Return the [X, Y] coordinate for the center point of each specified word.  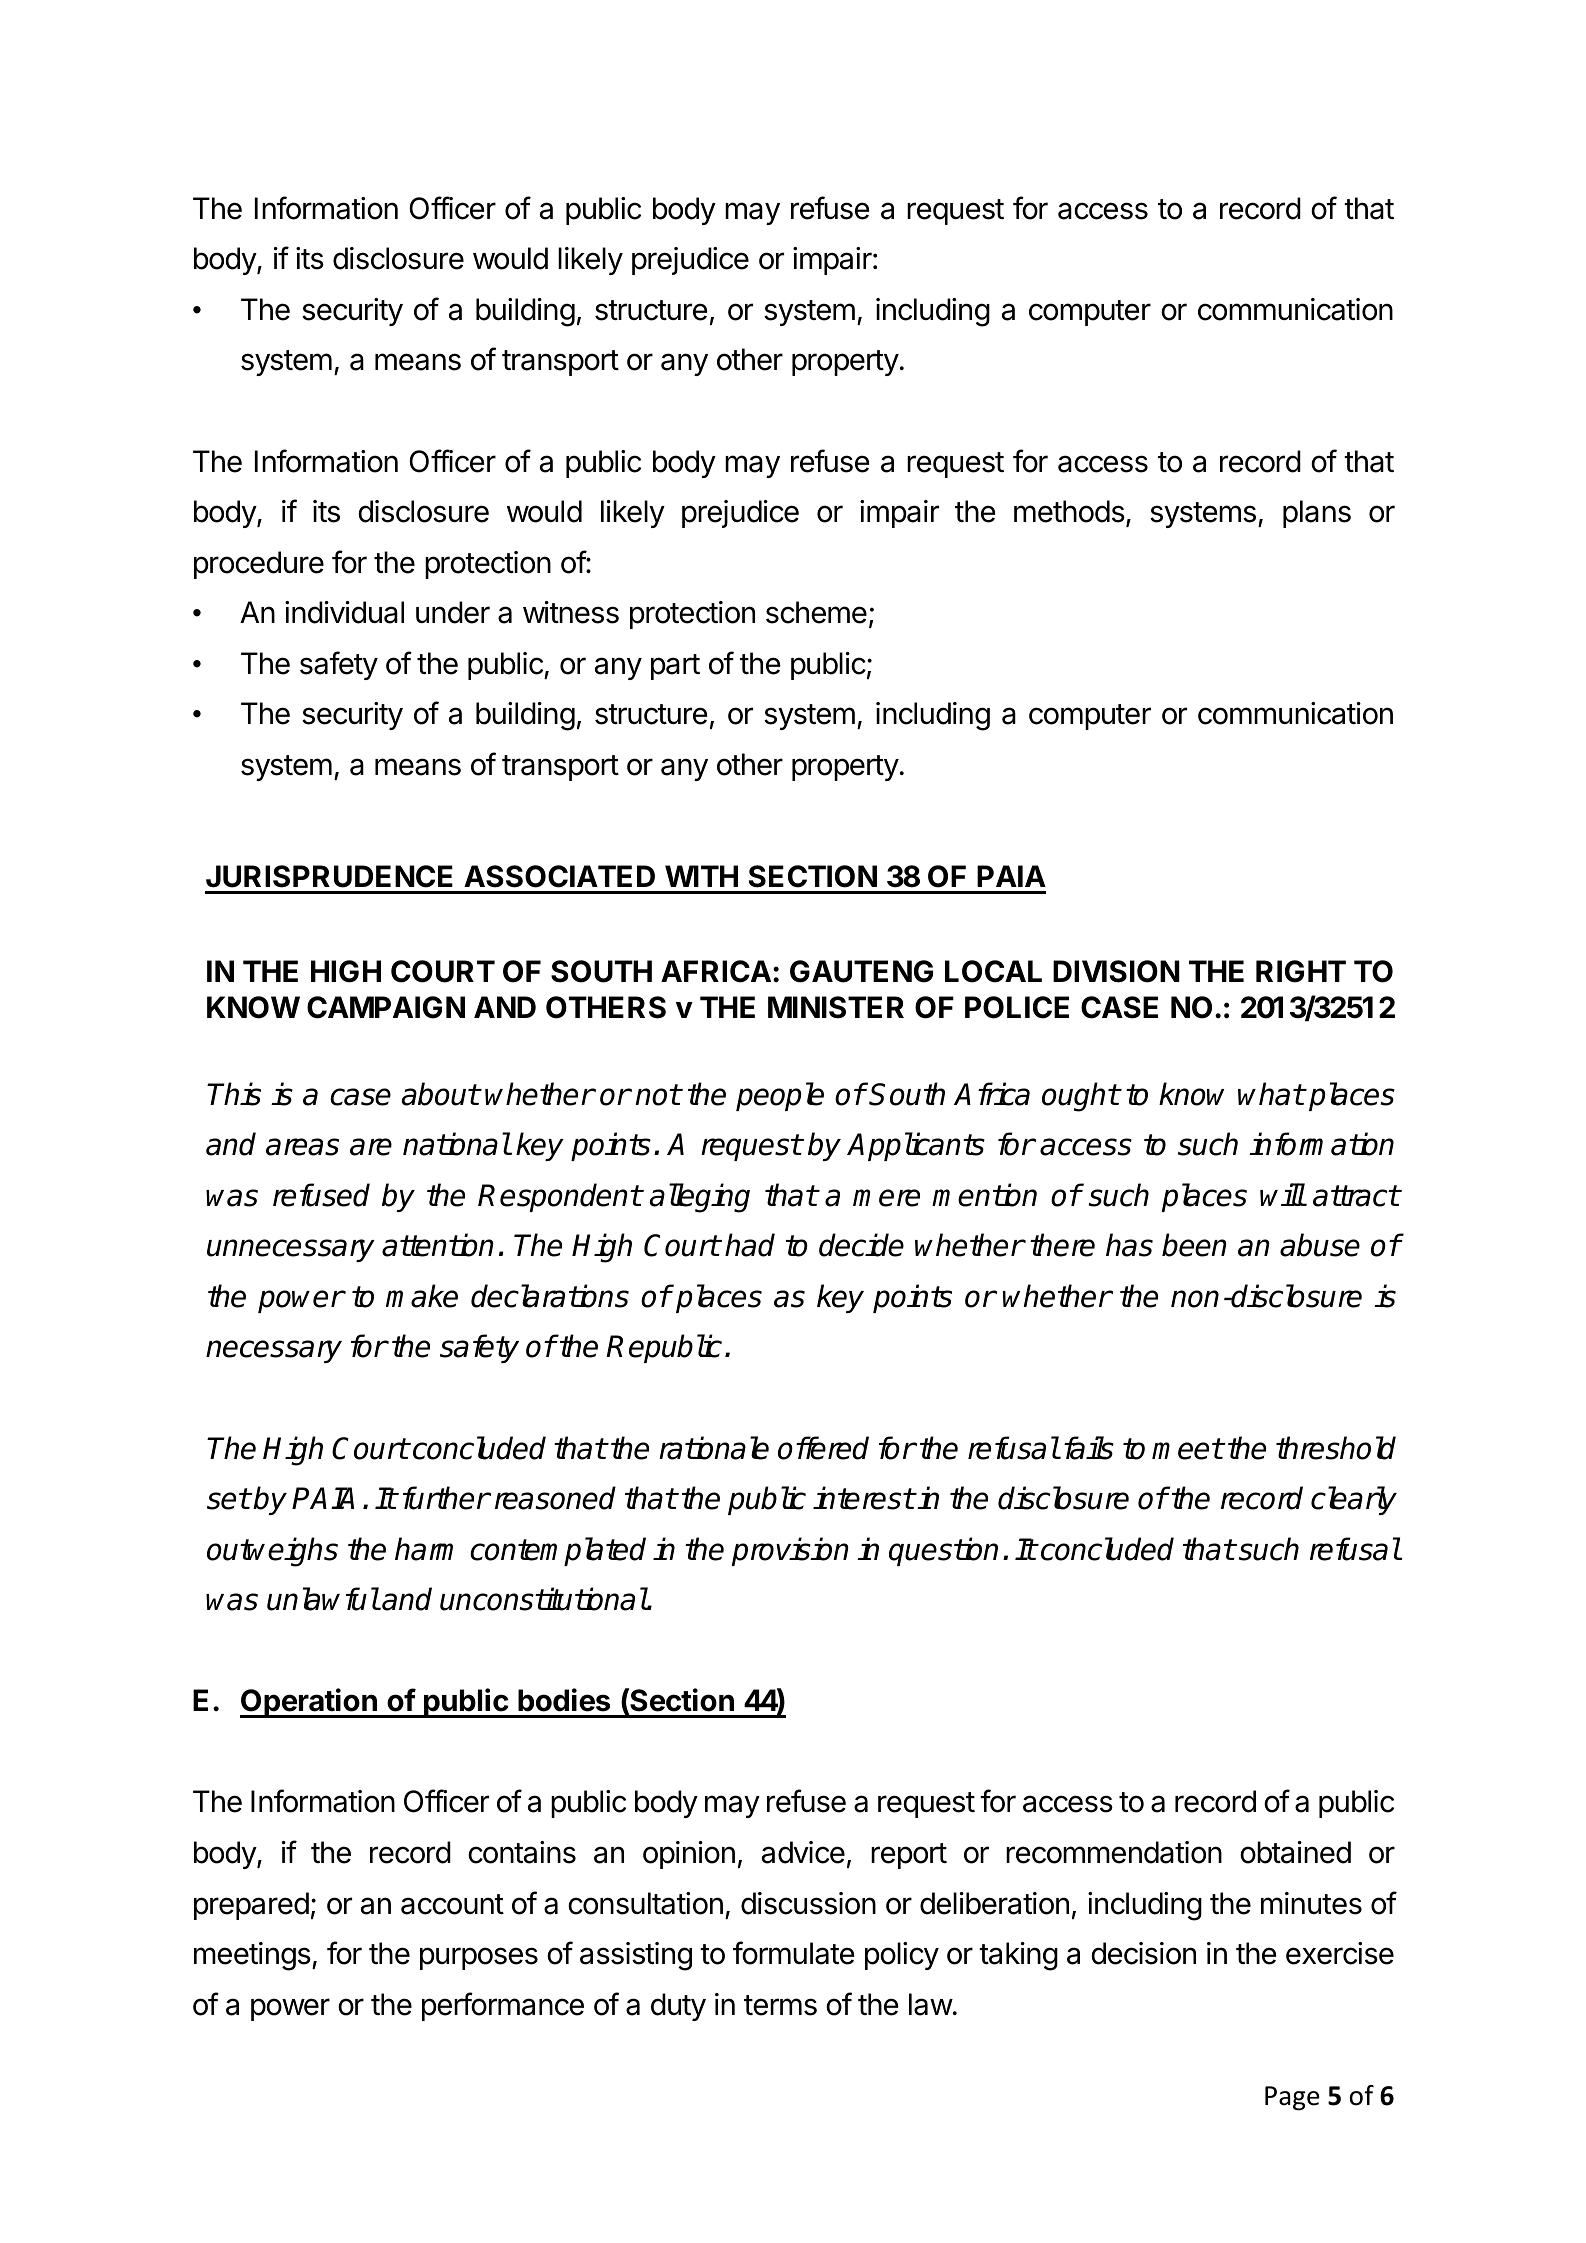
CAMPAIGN [386, 1007]
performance [503, 2006]
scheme [816, 612]
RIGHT [1301, 971]
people [780, 1096]
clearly [1354, 1500]
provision [790, 1551]
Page [1292, 2098]
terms [780, 2005]
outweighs [272, 1552]
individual [344, 612]
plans [1317, 514]
